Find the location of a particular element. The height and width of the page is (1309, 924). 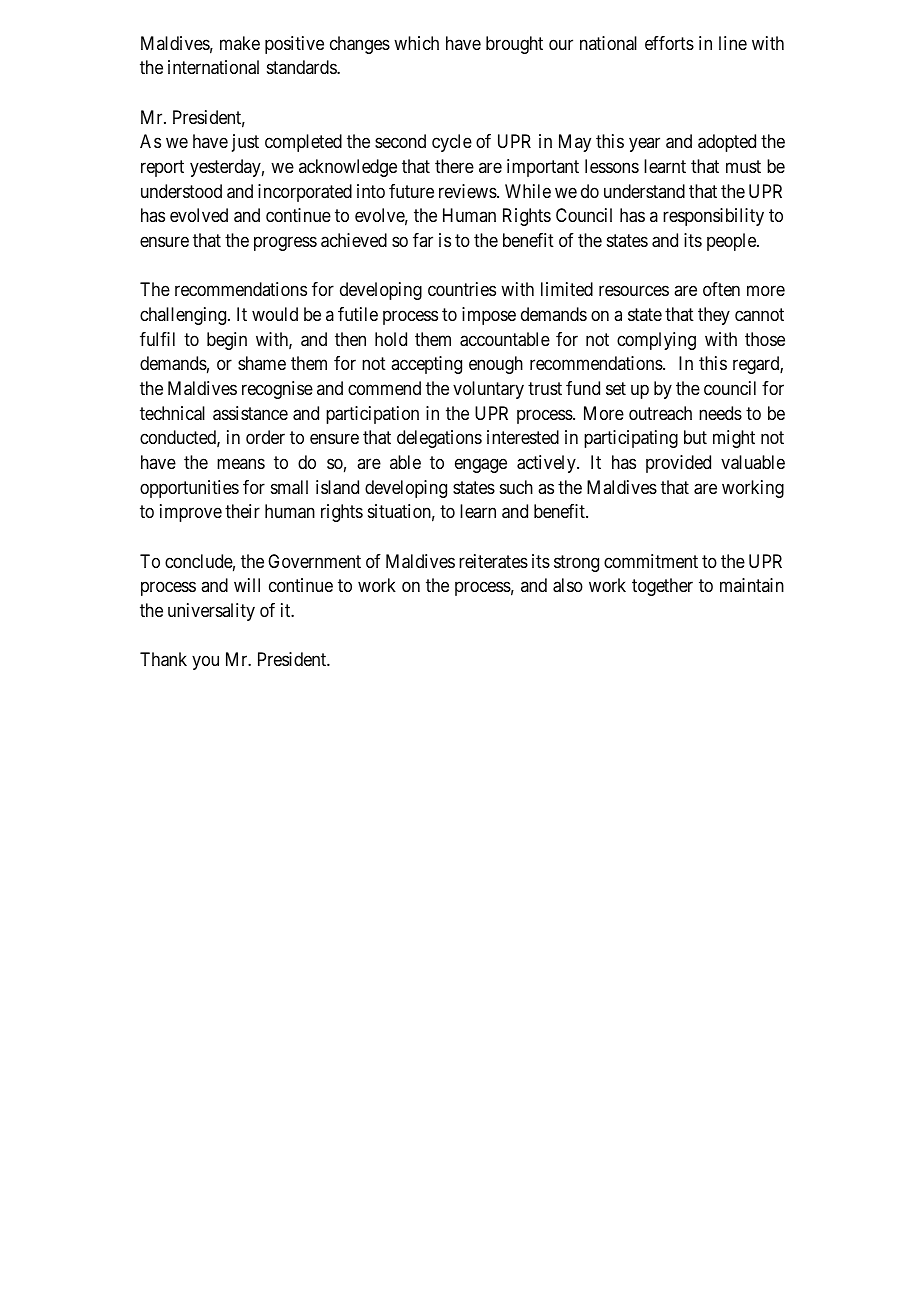

efforts is located at coordinates (669, 43).
